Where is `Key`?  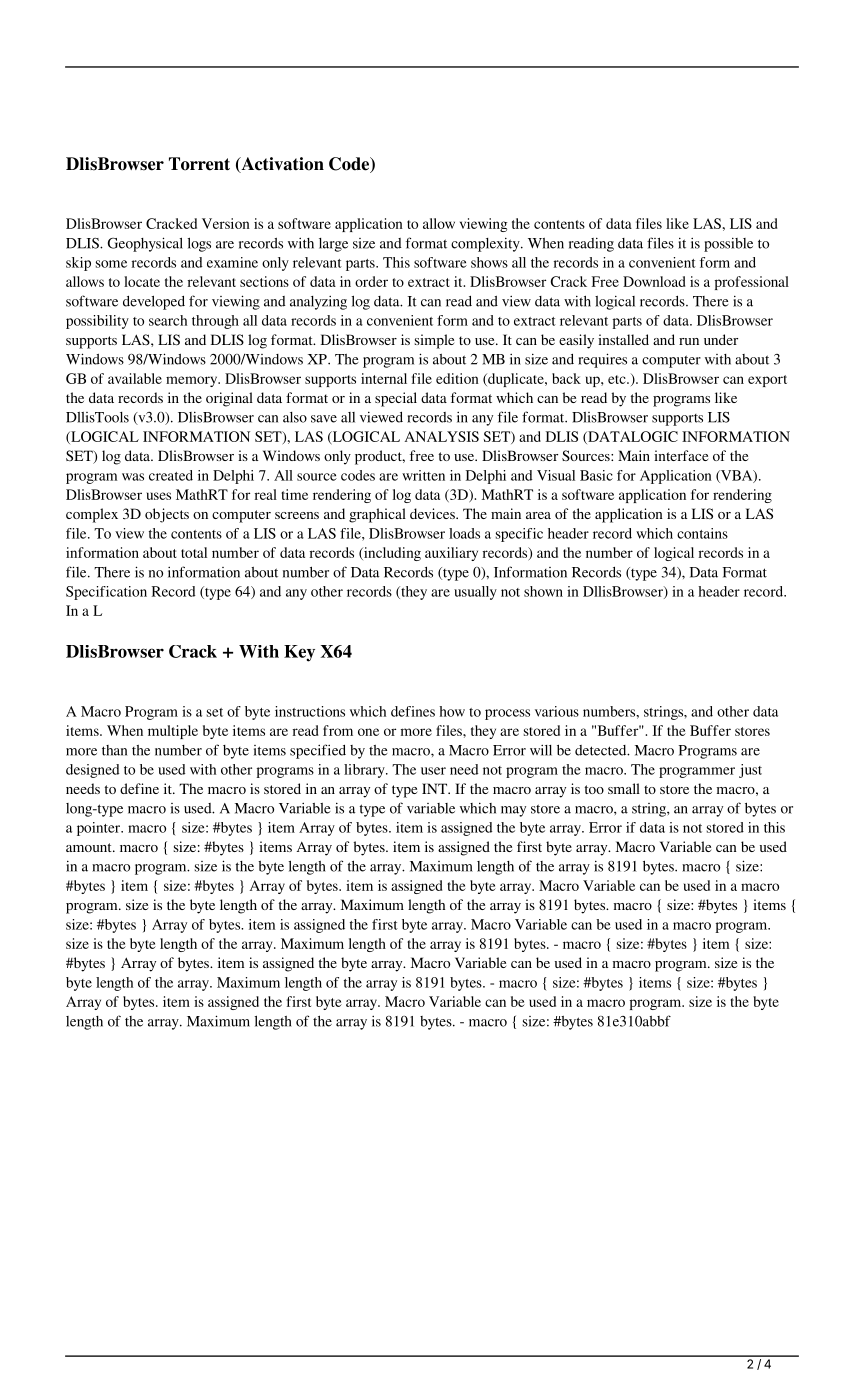 Key is located at coordinates (299, 653).
